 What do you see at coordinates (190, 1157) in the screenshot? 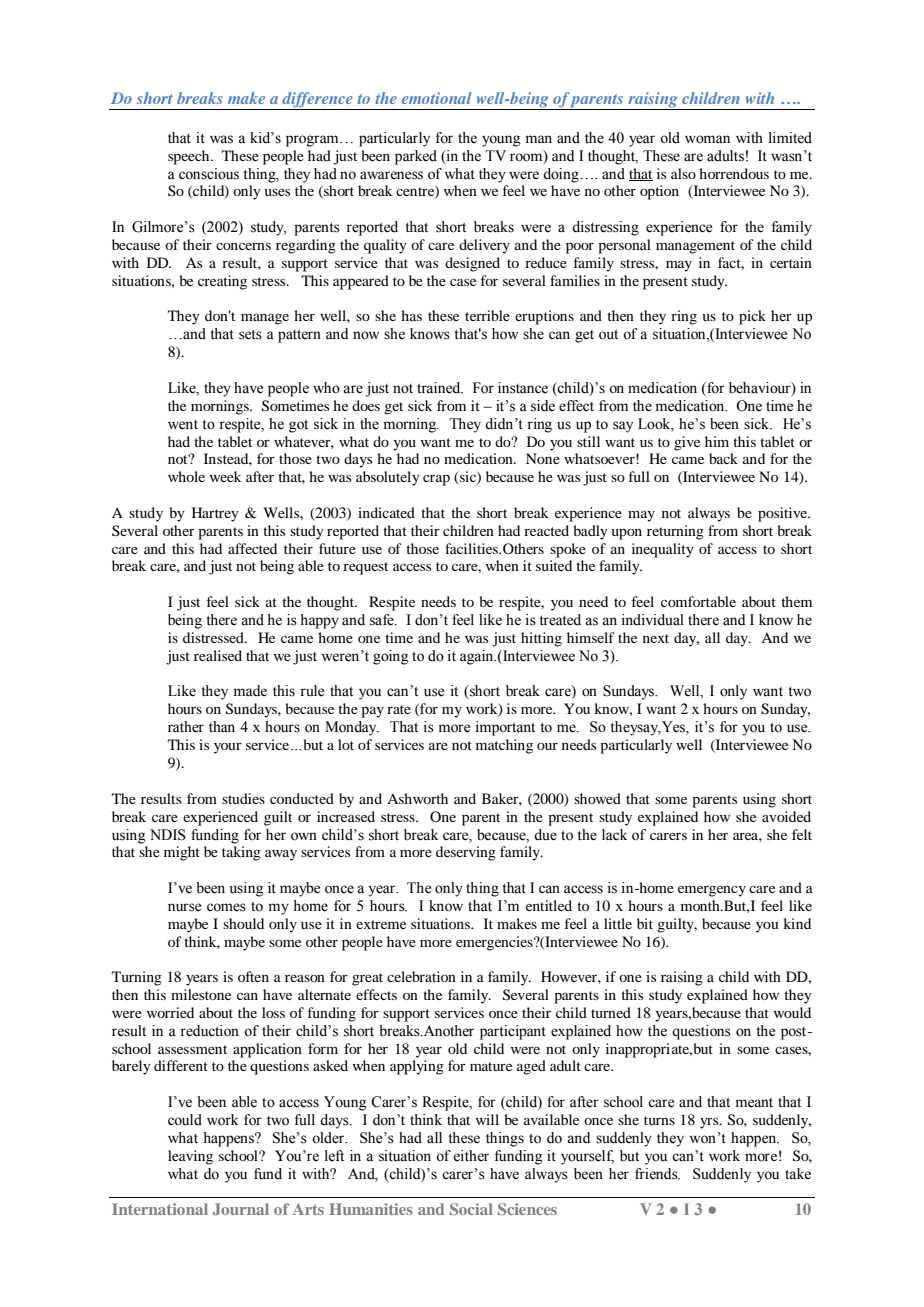
I see `leaving` at bounding box center [190, 1157].
